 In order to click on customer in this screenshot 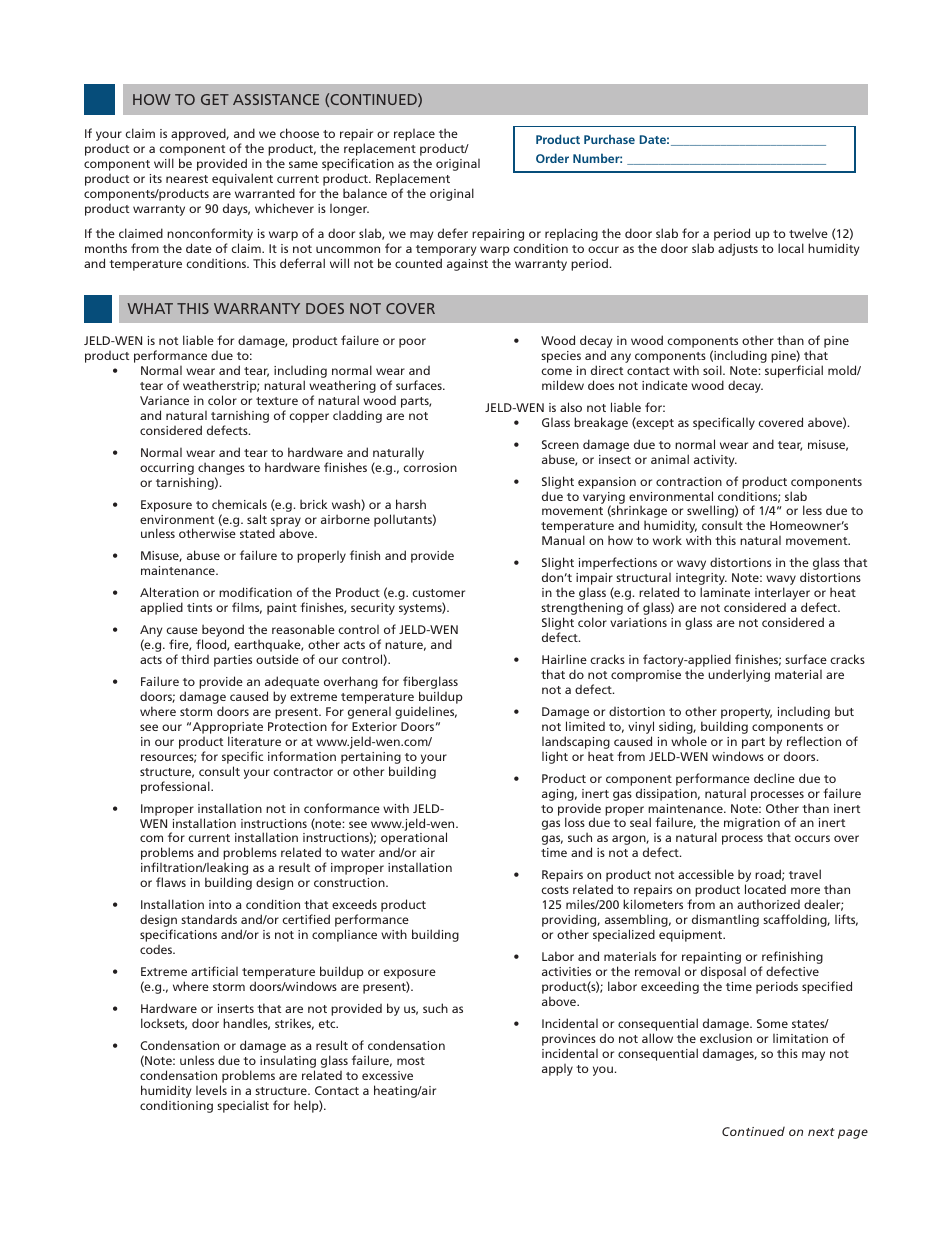, I will do `click(438, 593)`.
